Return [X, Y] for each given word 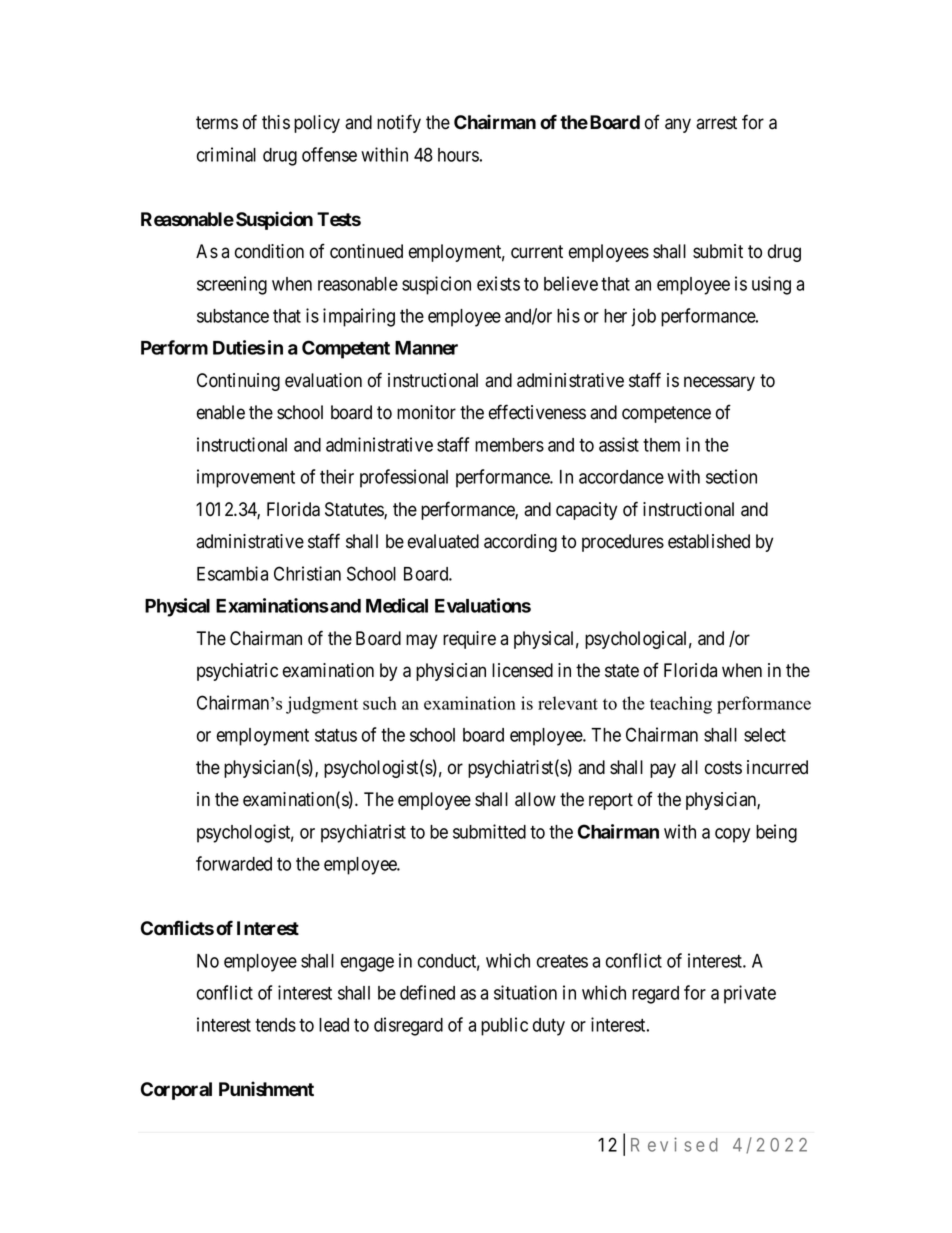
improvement [246, 478]
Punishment [266, 1089]
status [336, 735]
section [731, 476]
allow [535, 799]
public [504, 1026]
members [509, 445]
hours [458, 155]
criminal [226, 154]
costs [723, 768]
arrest [716, 123]
